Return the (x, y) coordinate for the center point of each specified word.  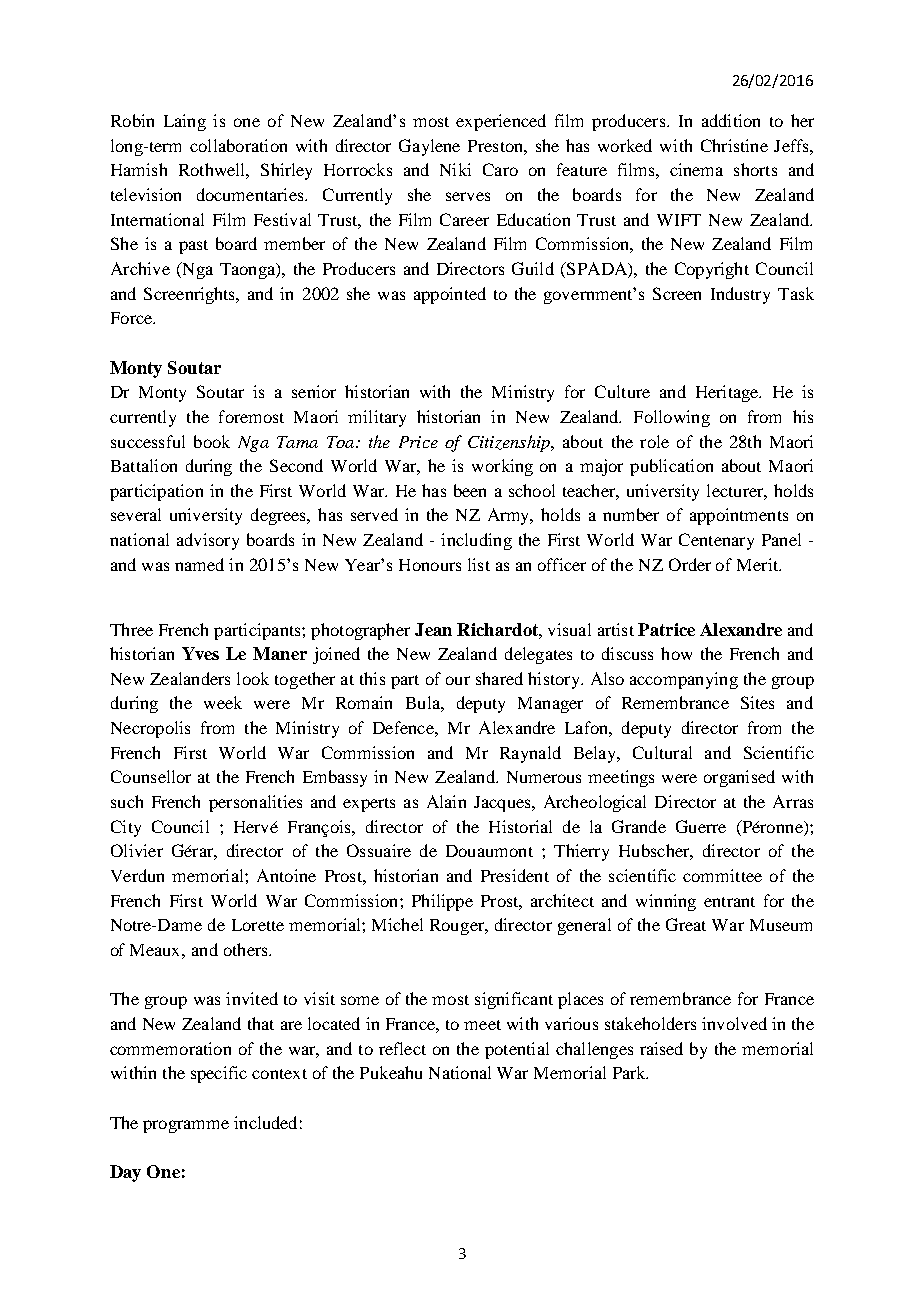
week (223, 702)
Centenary (716, 541)
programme (186, 1126)
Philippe (442, 902)
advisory (208, 541)
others (247, 949)
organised (739, 778)
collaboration (238, 145)
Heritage (728, 393)
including (476, 541)
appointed (450, 295)
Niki (455, 169)
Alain (446, 801)
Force (132, 318)
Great (686, 924)
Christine (734, 145)
